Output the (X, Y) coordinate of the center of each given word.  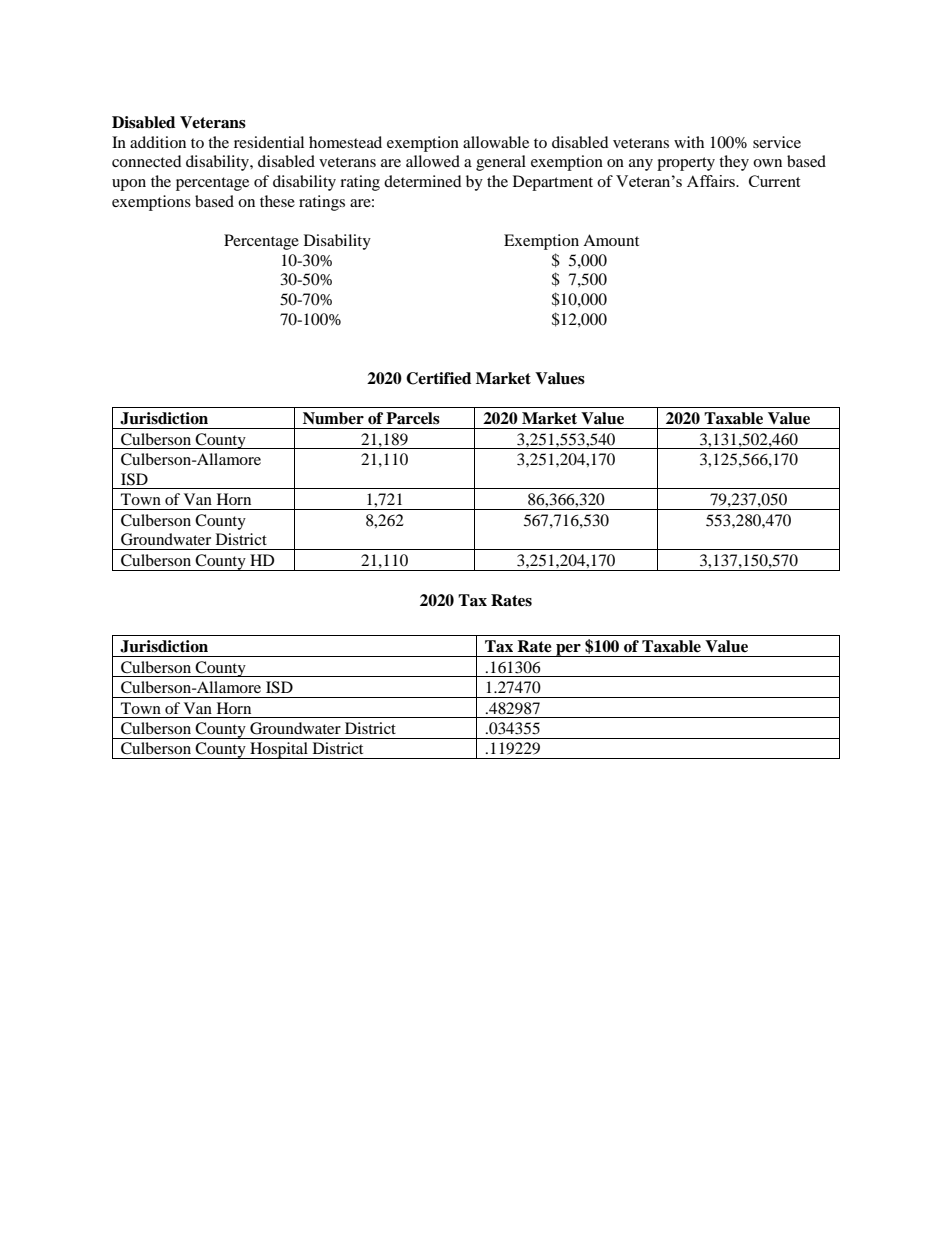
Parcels (413, 418)
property (686, 164)
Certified (438, 378)
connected (147, 161)
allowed (433, 161)
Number (333, 418)
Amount (611, 240)
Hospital (279, 750)
